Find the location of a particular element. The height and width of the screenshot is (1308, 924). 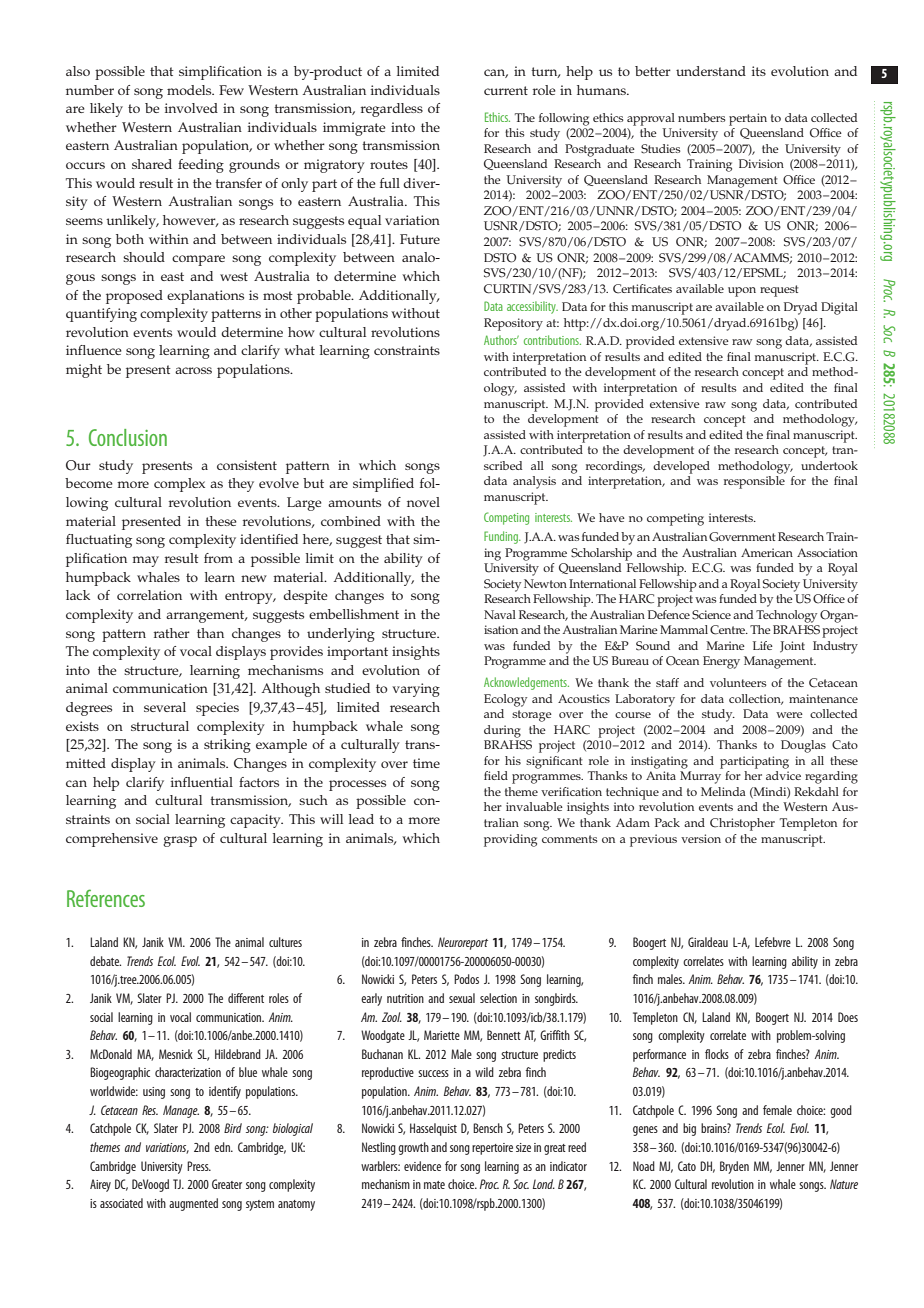

Press is located at coordinates (199, 1166).
